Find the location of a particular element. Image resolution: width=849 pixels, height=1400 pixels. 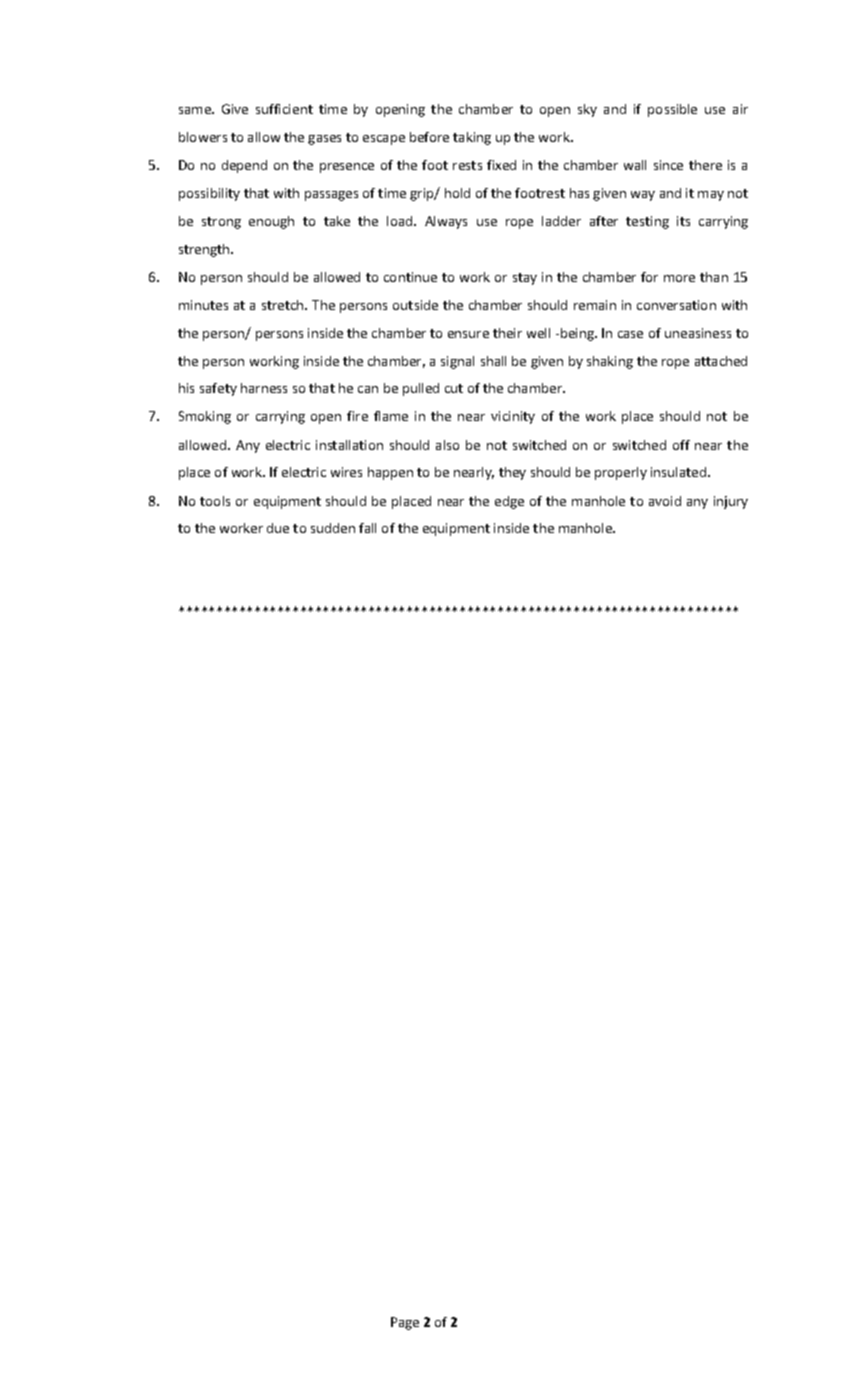

avoid is located at coordinates (665, 501).
